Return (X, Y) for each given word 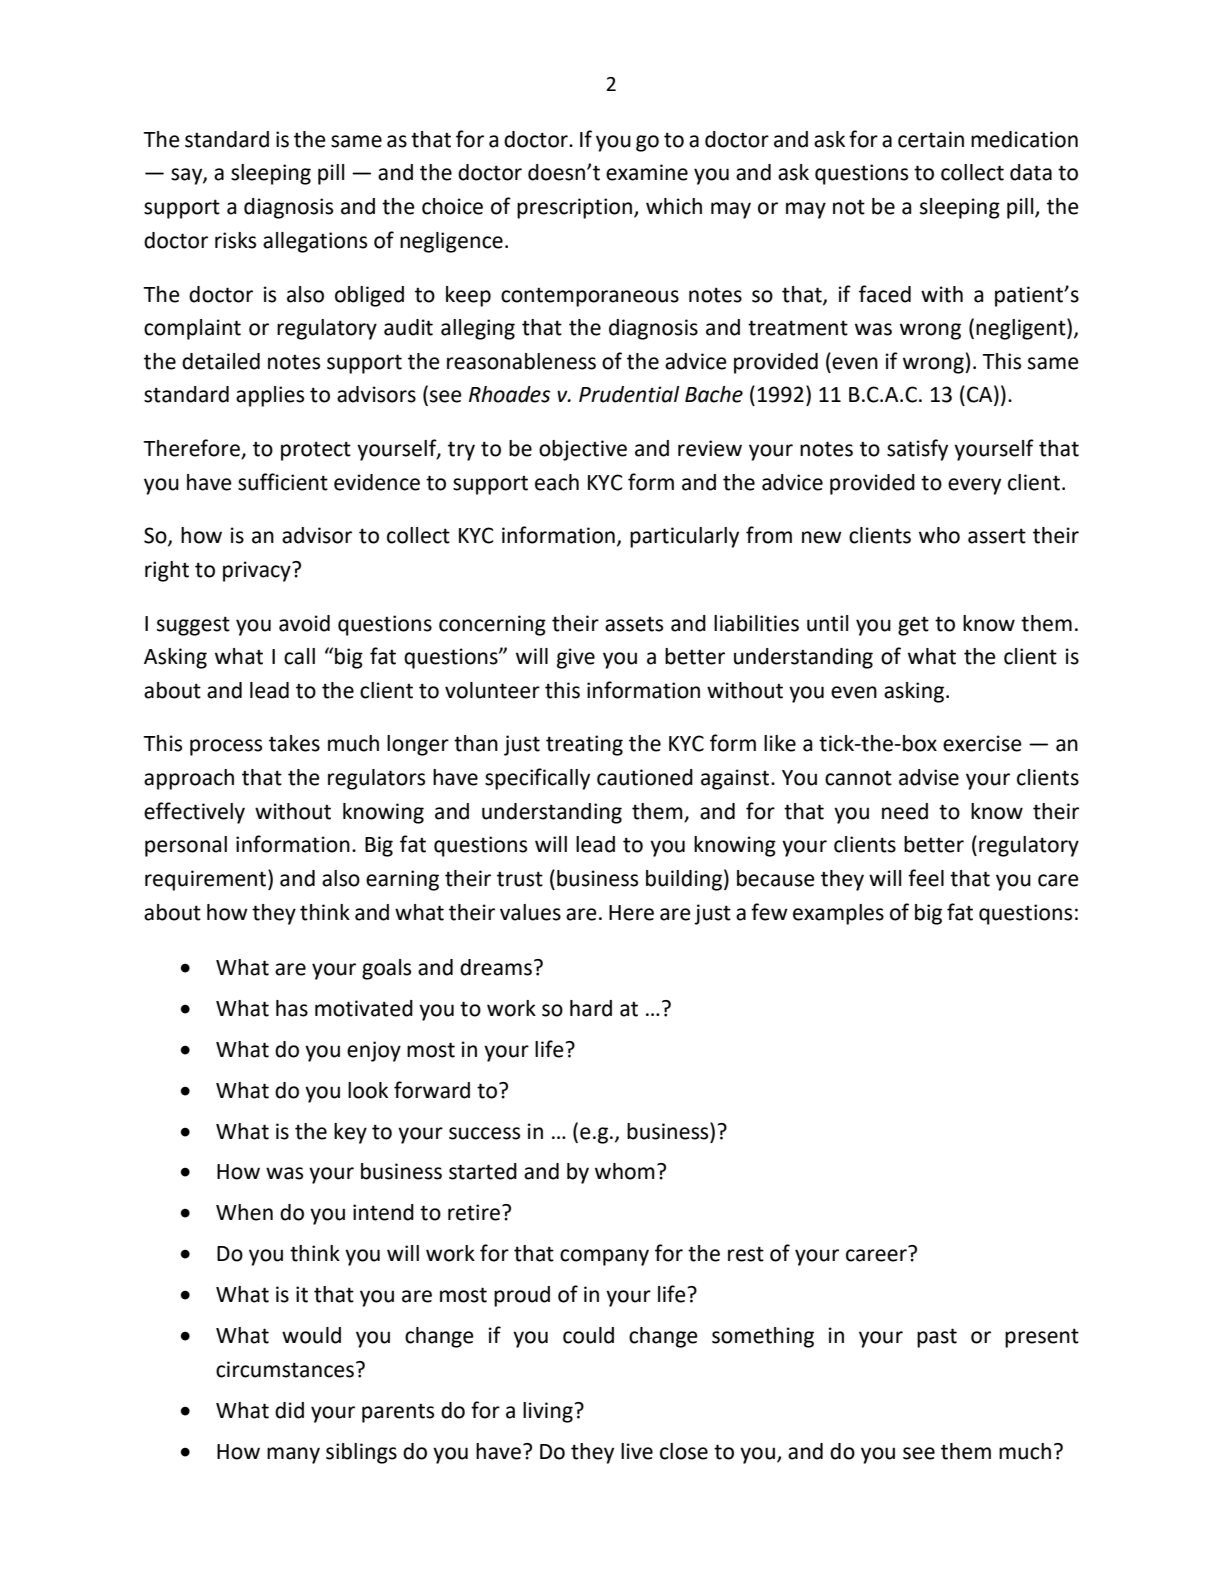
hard (591, 1008)
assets (634, 624)
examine (647, 172)
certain (931, 139)
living (549, 1412)
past (937, 1338)
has (292, 1008)
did (289, 1410)
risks (235, 240)
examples (838, 914)
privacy (258, 571)
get (913, 626)
